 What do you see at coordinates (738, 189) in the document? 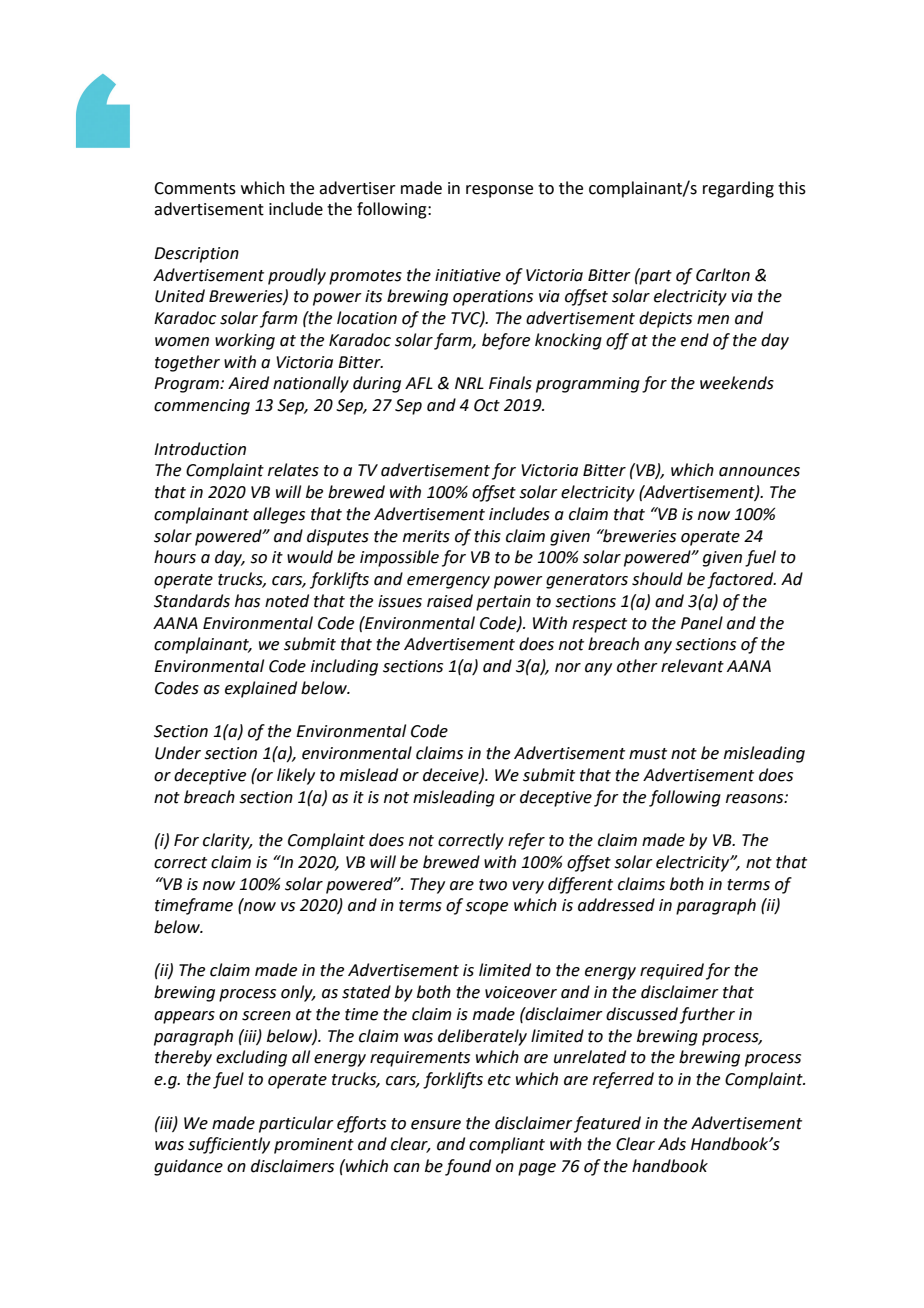
I see `regarding` at bounding box center [738, 189].
